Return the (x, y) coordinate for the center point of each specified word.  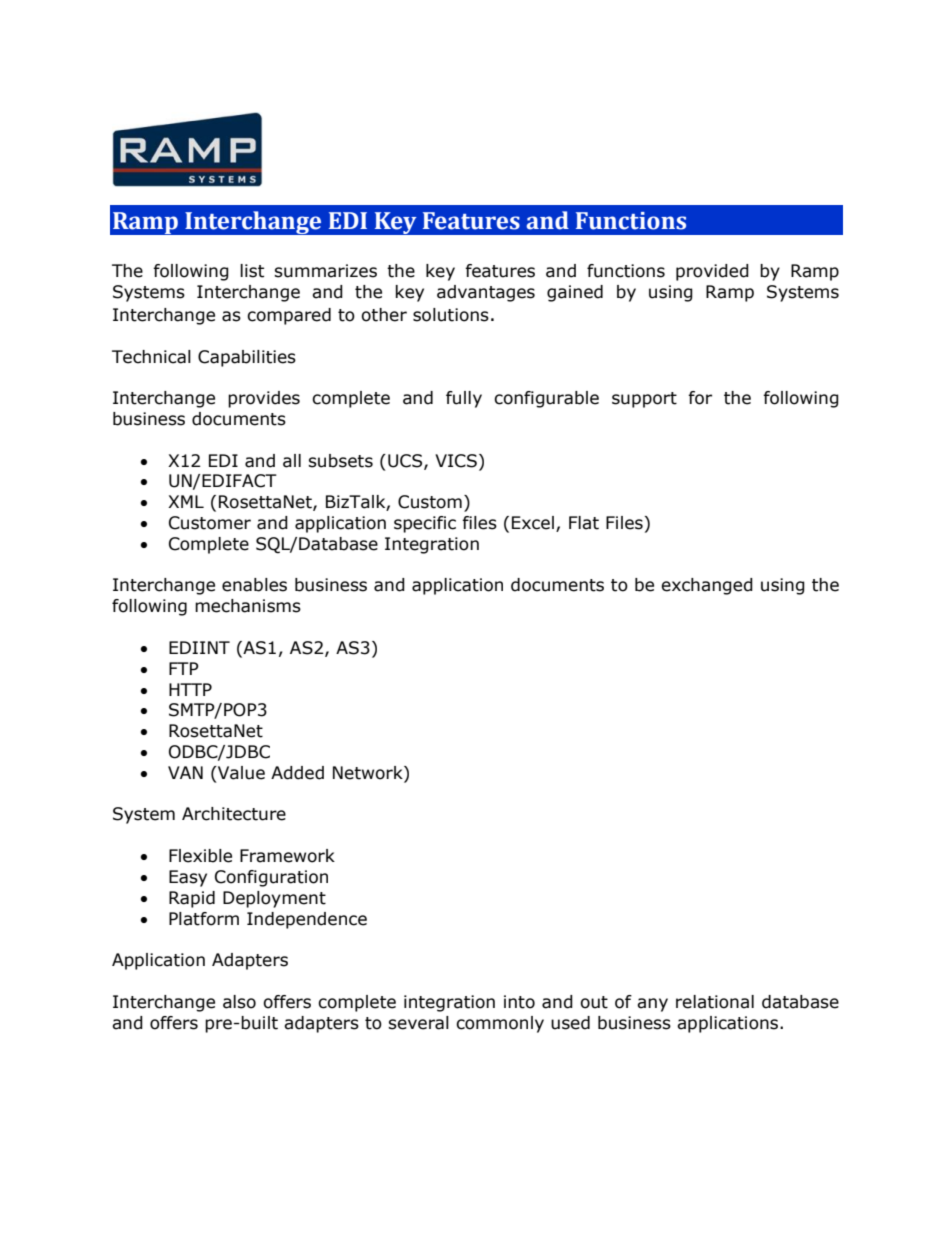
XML (186, 501)
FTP (184, 668)
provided (712, 272)
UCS (406, 461)
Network (369, 774)
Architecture (234, 814)
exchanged (707, 586)
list (252, 271)
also (239, 1002)
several (418, 1023)
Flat (584, 523)
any (652, 1005)
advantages (486, 293)
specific (425, 524)
